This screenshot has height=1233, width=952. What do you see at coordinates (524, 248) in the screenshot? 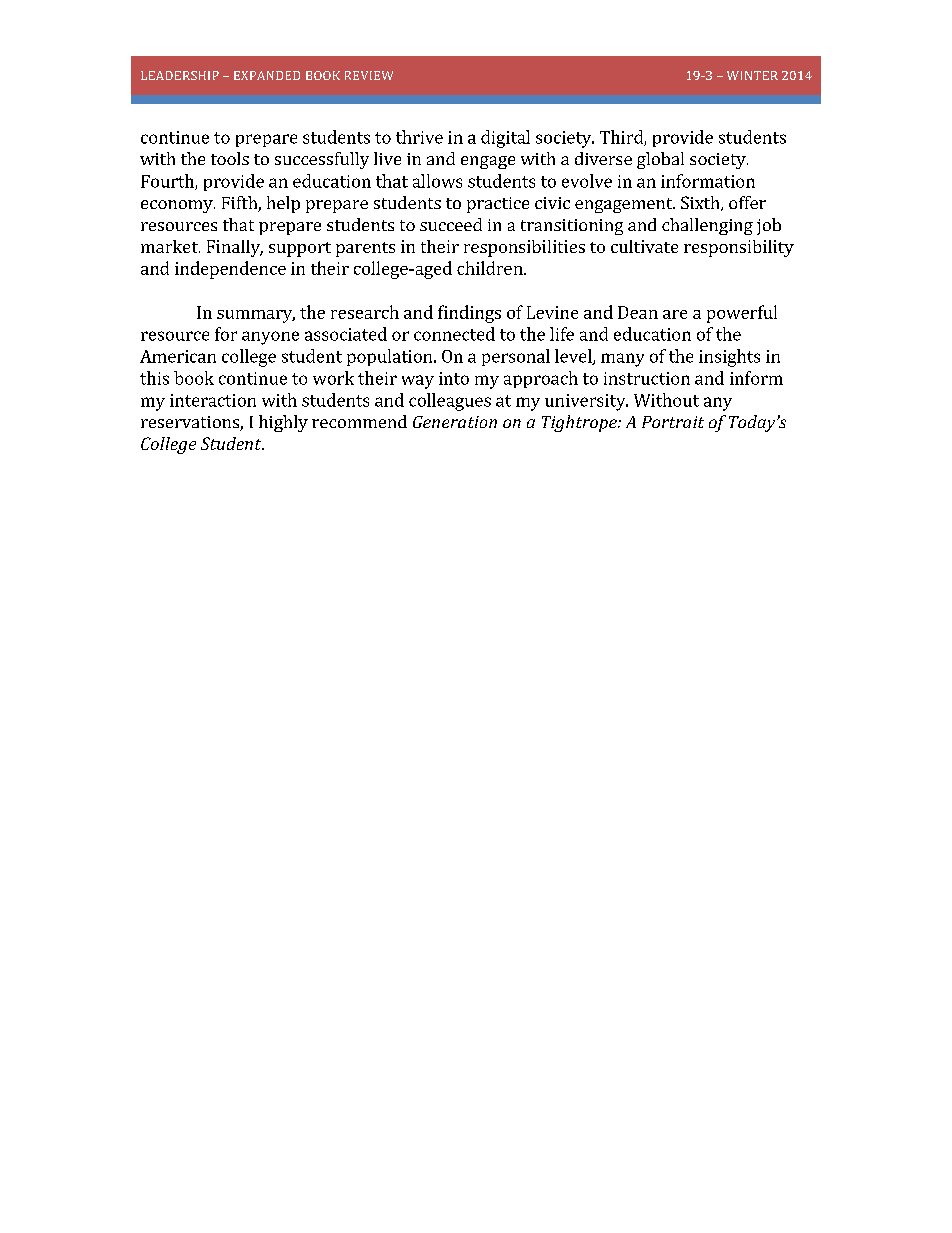
I see `responsibilities` at bounding box center [524, 248].
